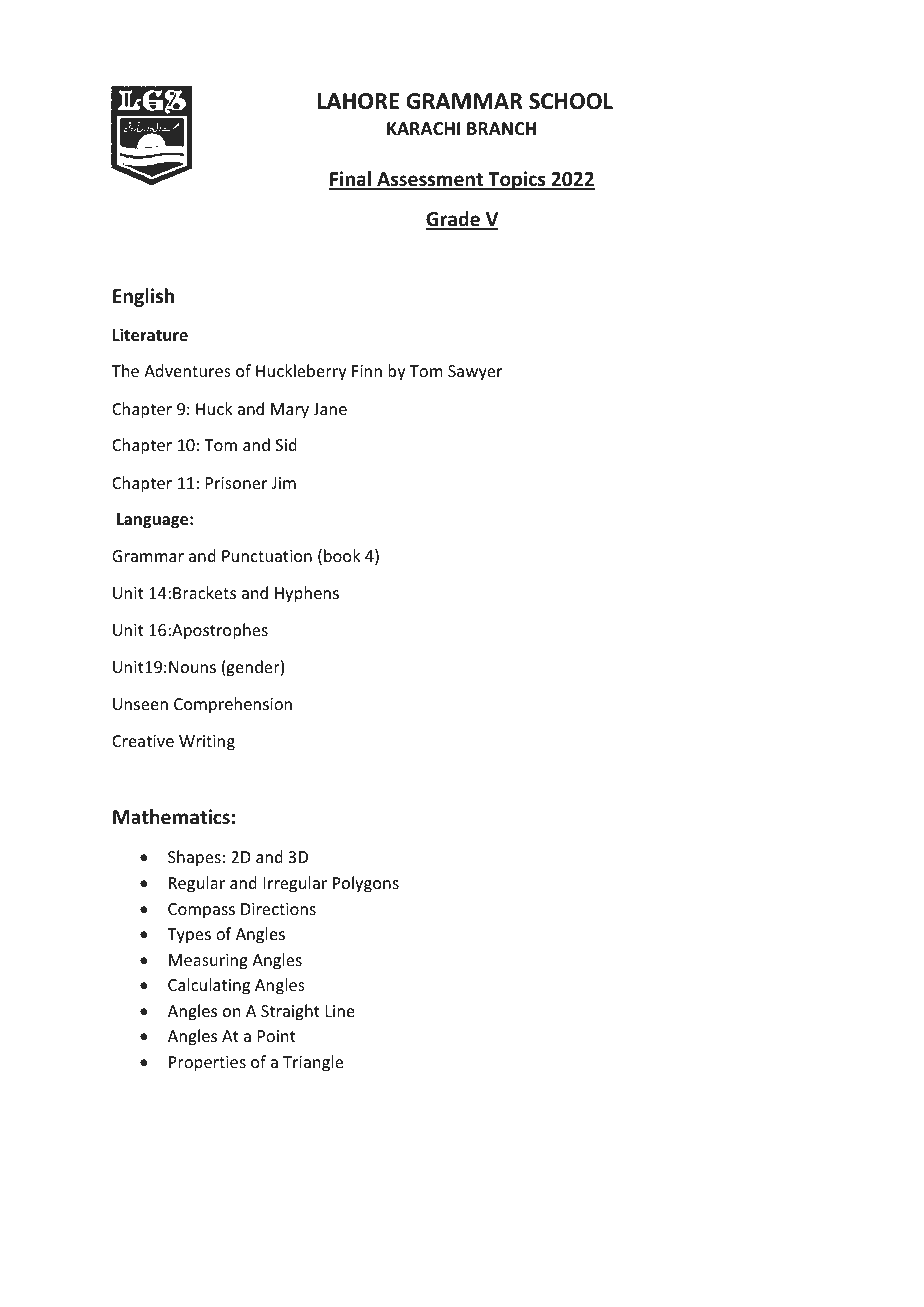 The width and height of the screenshot is (924, 1307). Describe the element at coordinates (207, 743) in the screenshot. I see `Writing` at that location.
